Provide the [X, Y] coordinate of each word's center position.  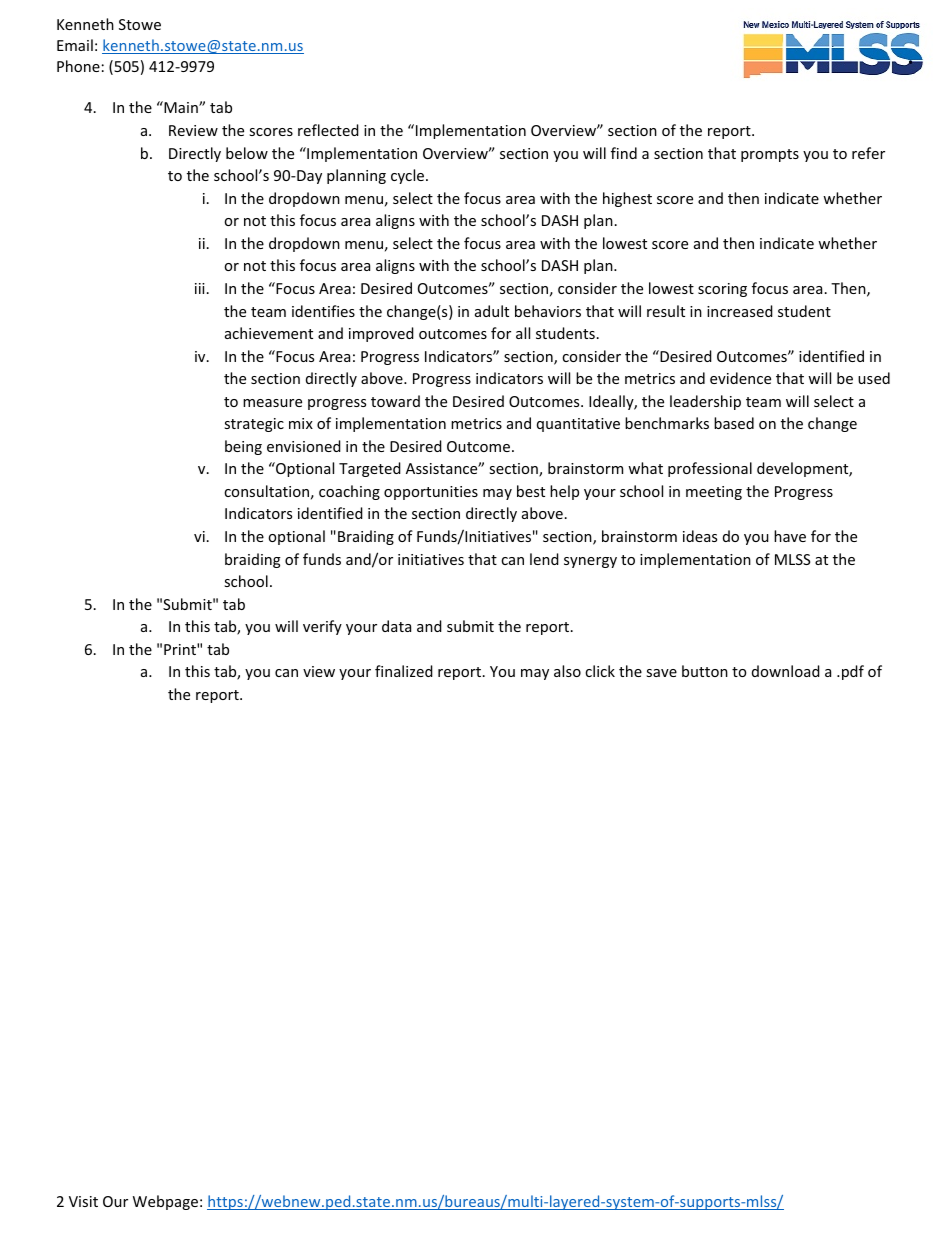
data [396, 626]
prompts [770, 155]
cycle [409, 176]
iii [200, 288]
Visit [83, 1201]
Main [181, 107]
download [786, 671]
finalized [404, 671]
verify [322, 627]
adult [492, 311]
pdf [853, 672]
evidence [740, 378]
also [567, 671]
